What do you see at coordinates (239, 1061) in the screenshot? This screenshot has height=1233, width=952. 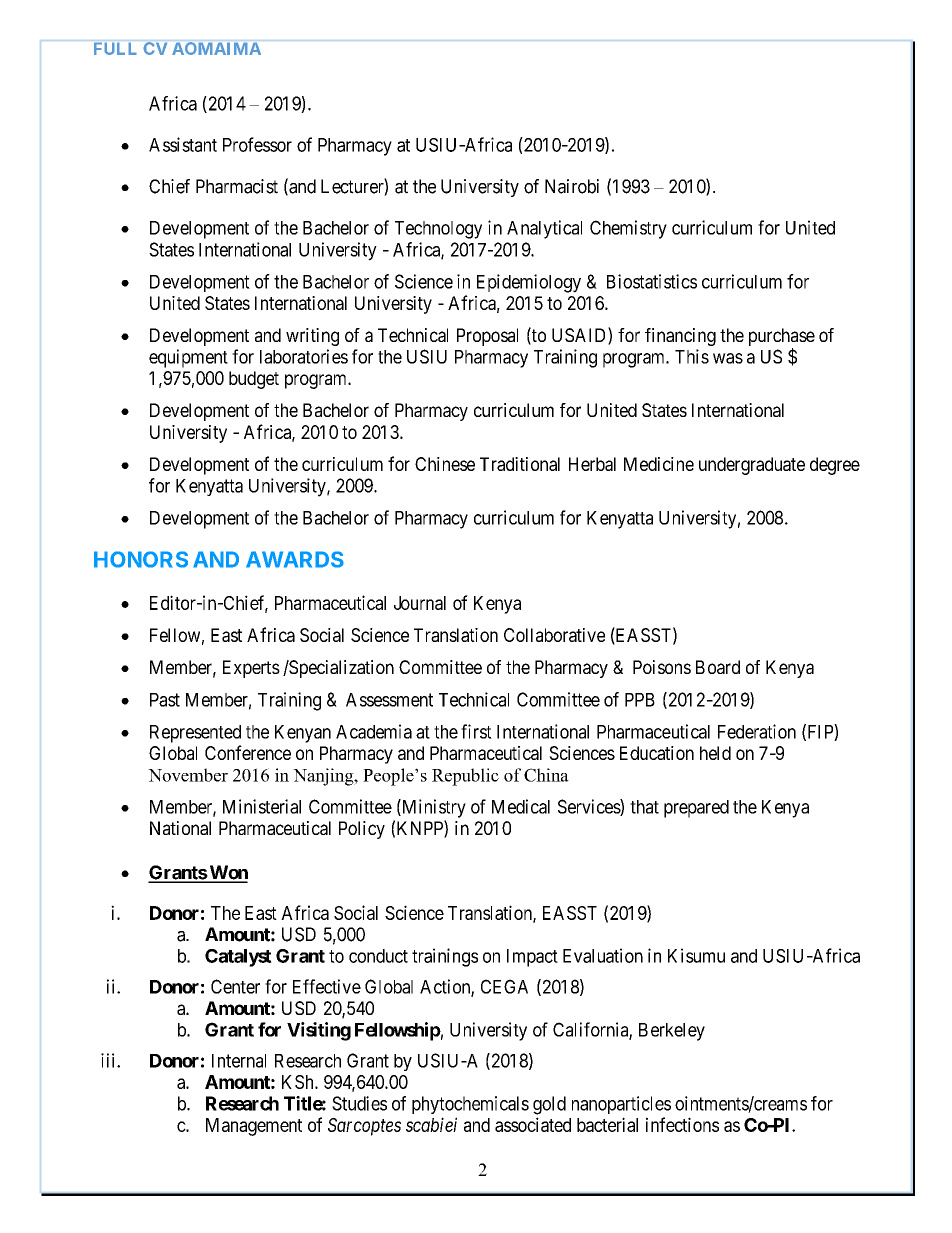 I see `Internal` at bounding box center [239, 1061].
